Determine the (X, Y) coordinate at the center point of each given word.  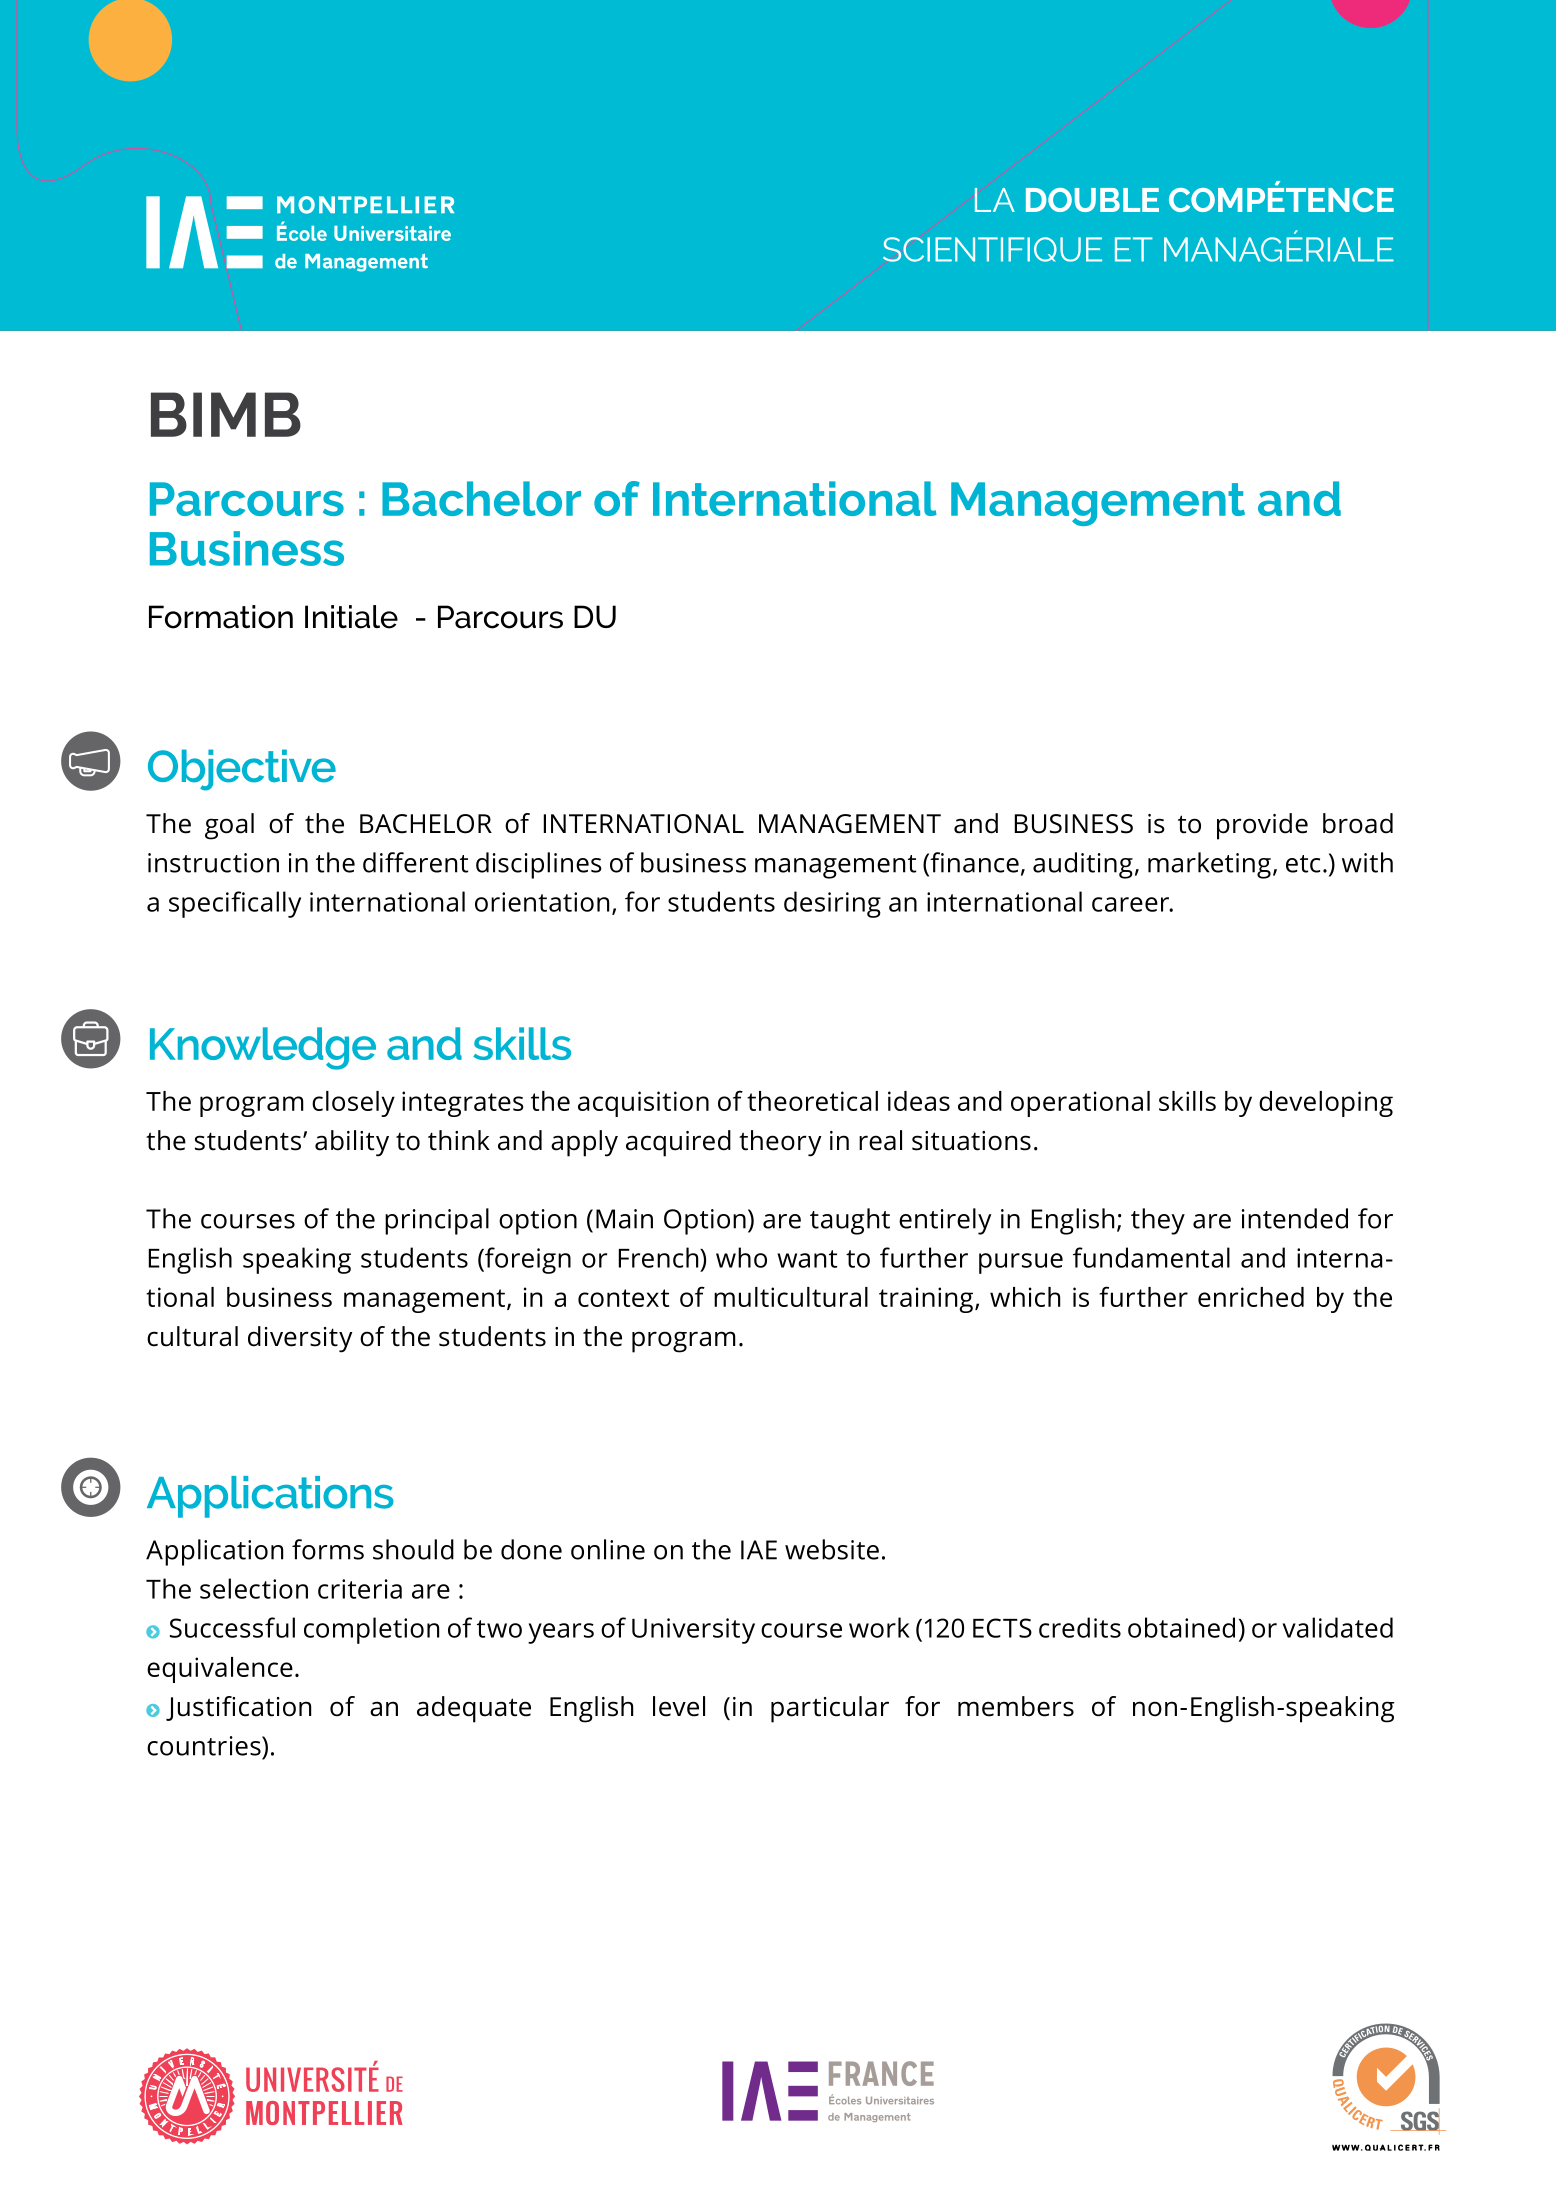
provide (1262, 826)
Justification (238, 1708)
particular (830, 1709)
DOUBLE (1092, 200)
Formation (221, 617)
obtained (1181, 1627)
